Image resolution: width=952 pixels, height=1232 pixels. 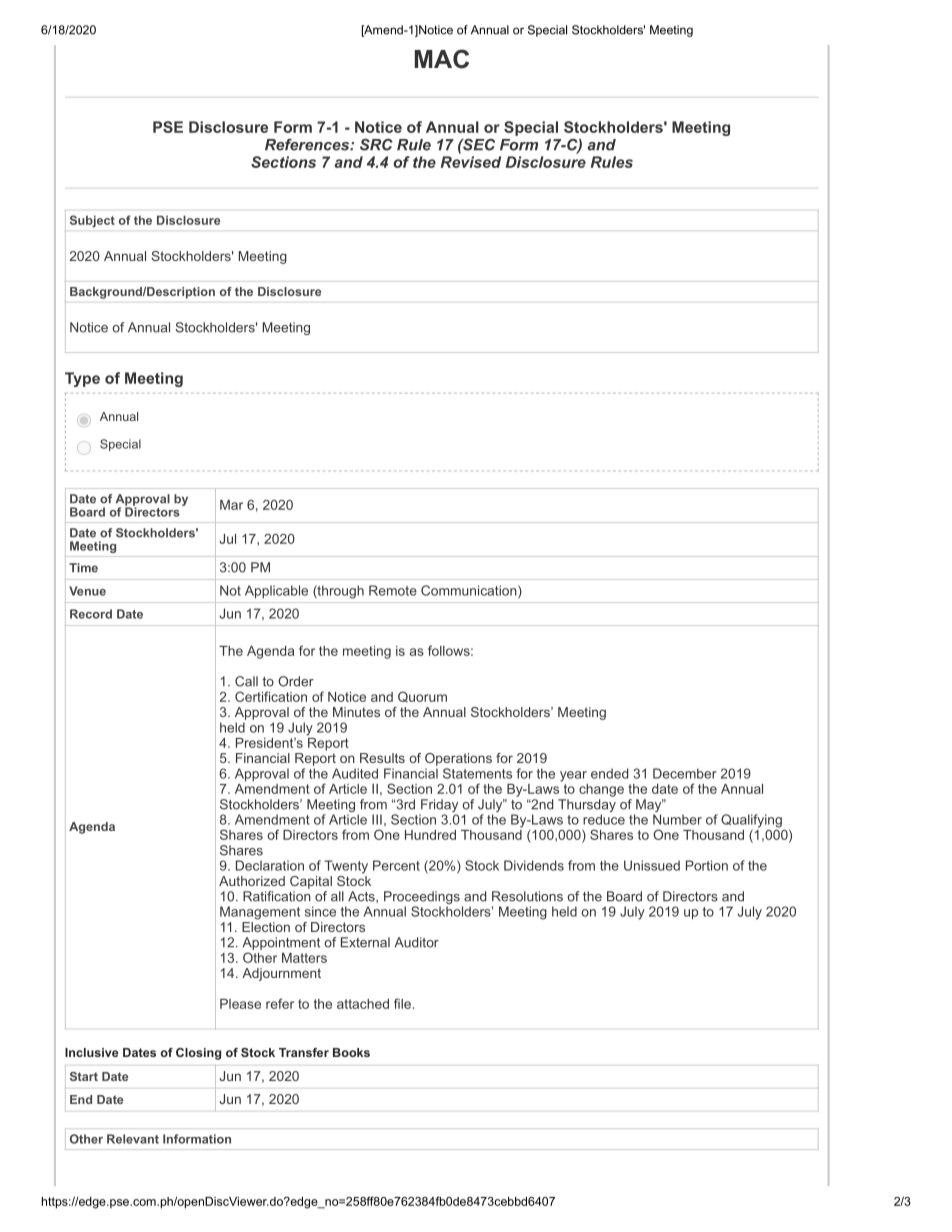 I want to click on Call, so click(x=246, y=681).
